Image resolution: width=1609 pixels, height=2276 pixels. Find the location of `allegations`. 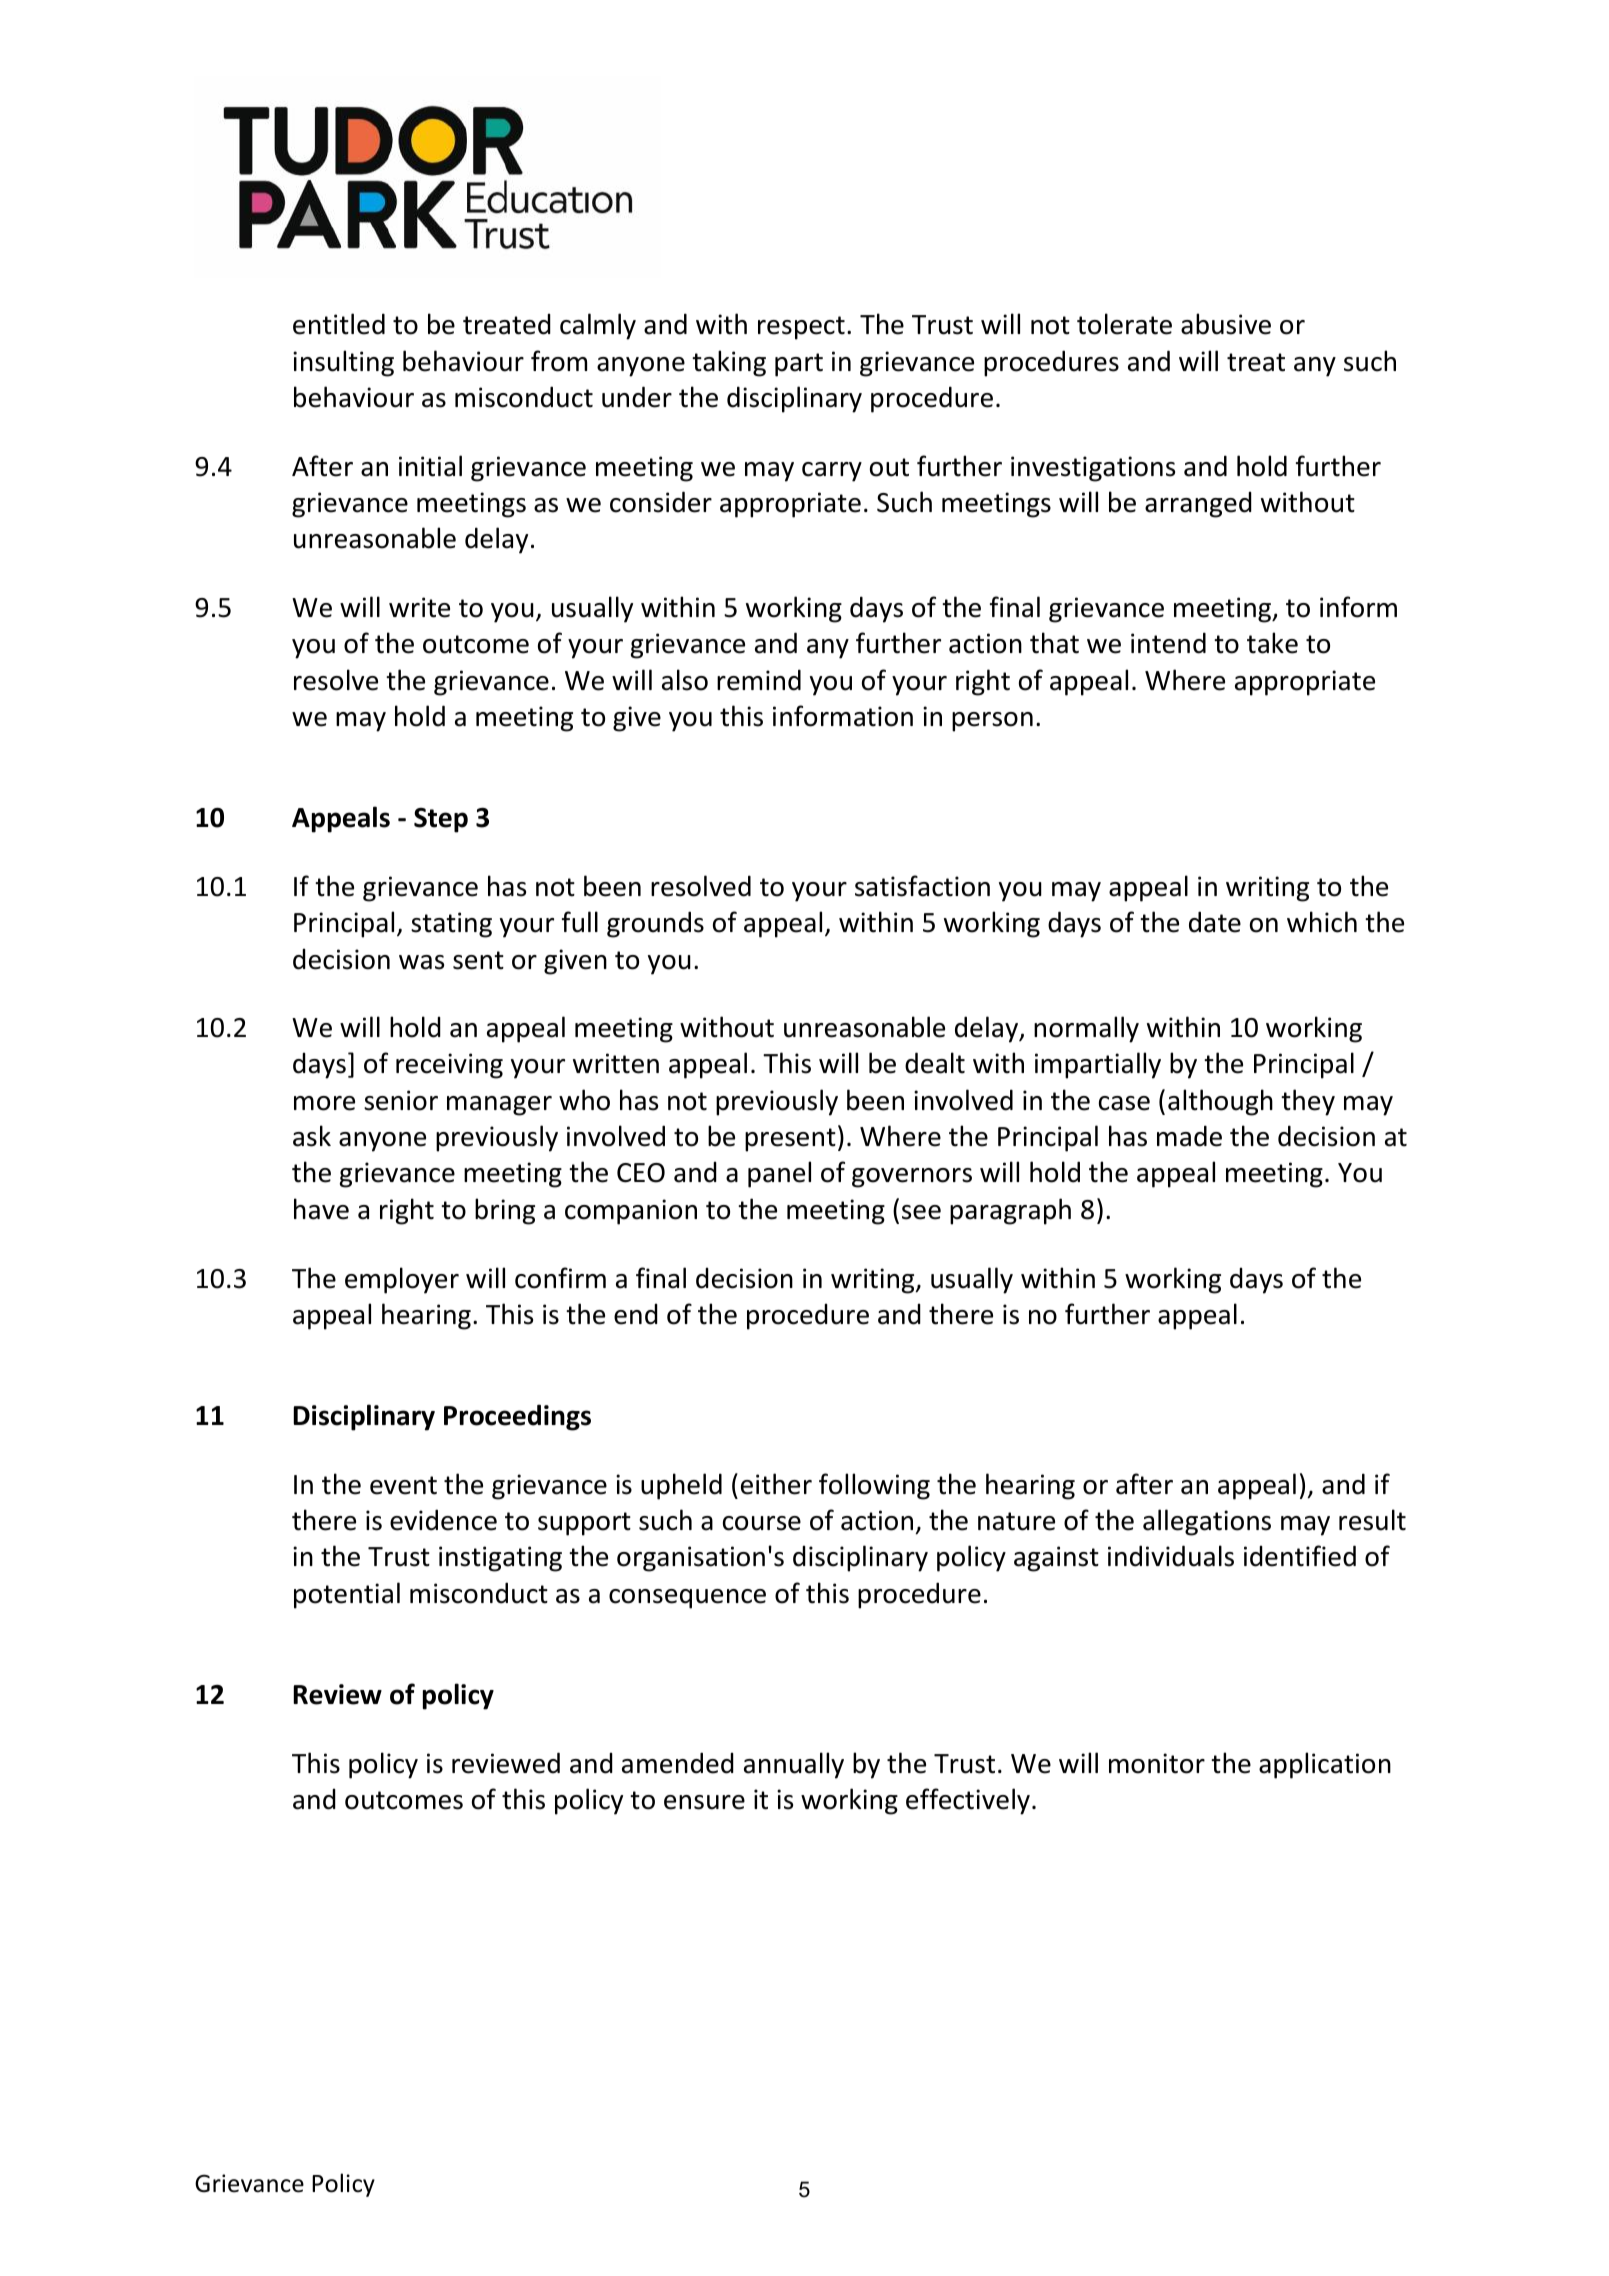

allegations is located at coordinates (1207, 1522).
